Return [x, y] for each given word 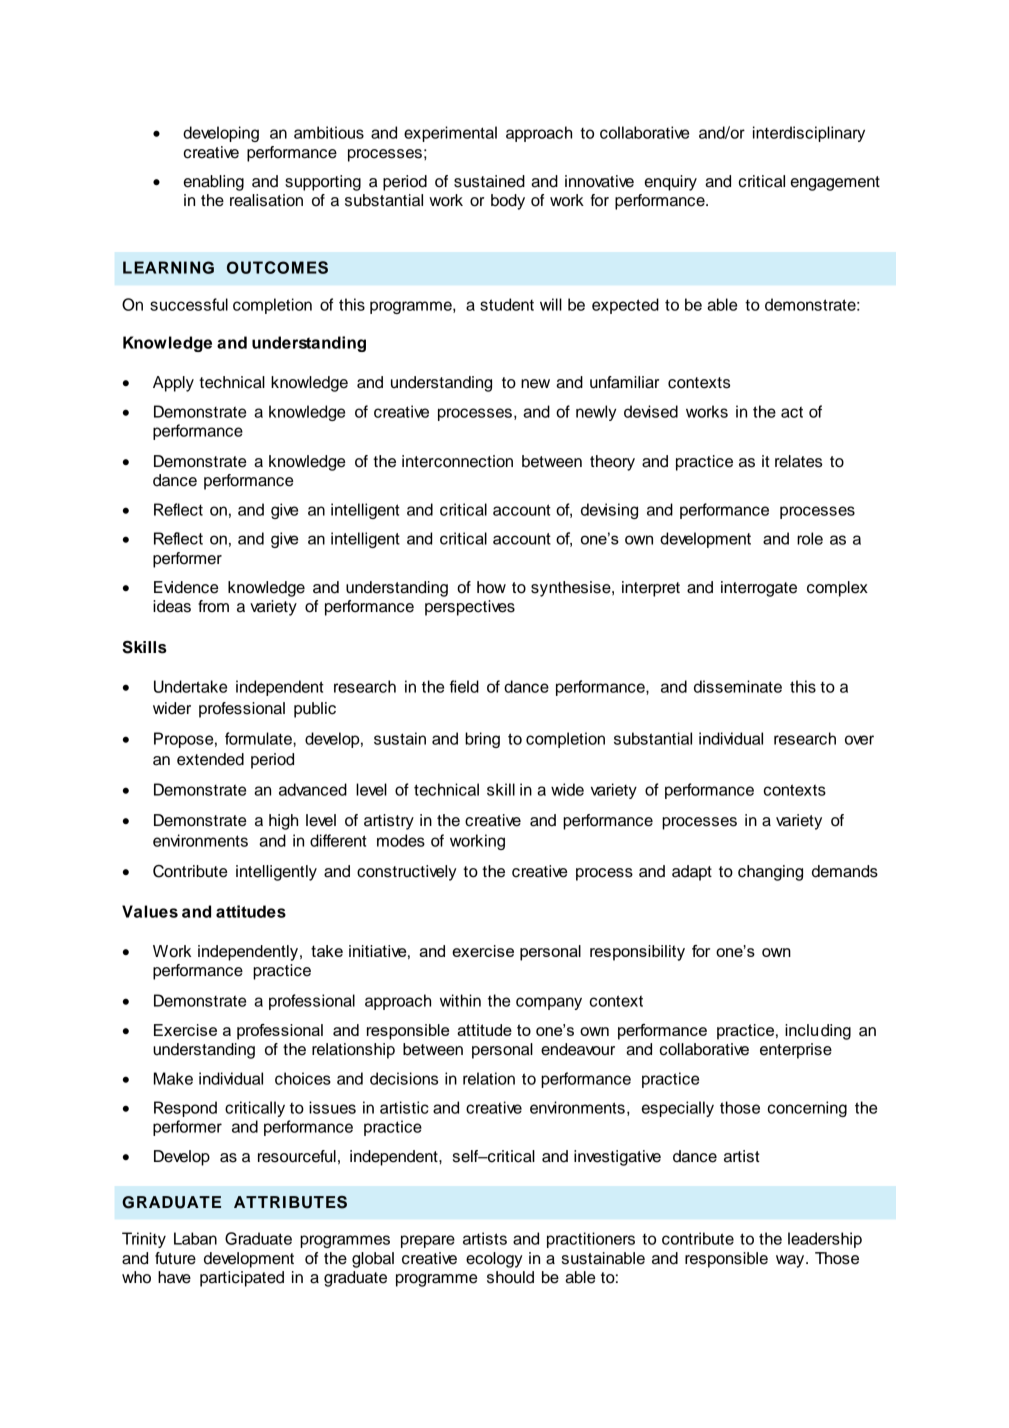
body [508, 202]
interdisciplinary [809, 134]
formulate [259, 738]
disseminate [738, 686]
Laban [195, 1238]
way [791, 1261]
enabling [214, 183]
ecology [494, 1260]
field [464, 686]
